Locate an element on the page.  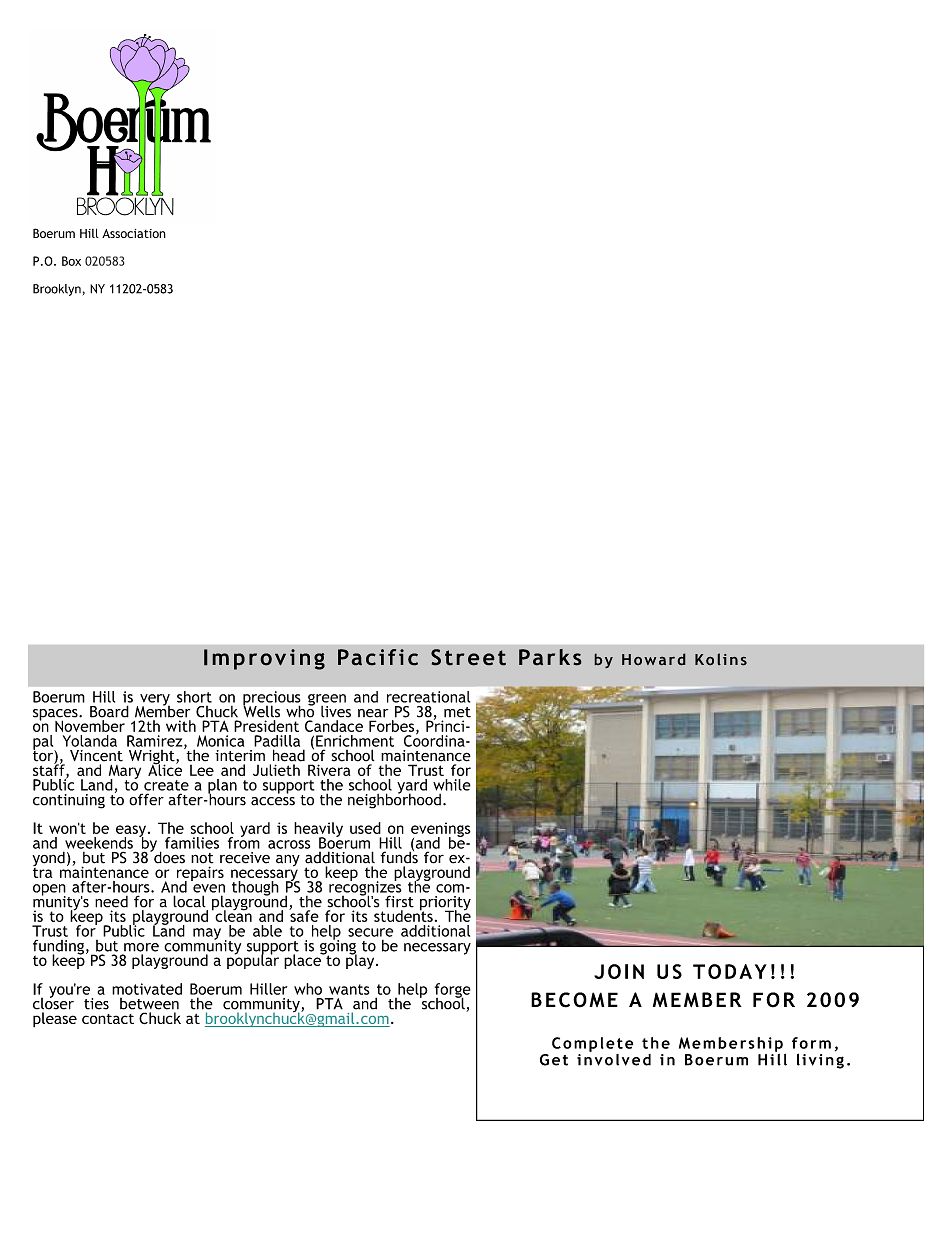
green is located at coordinates (327, 701).
